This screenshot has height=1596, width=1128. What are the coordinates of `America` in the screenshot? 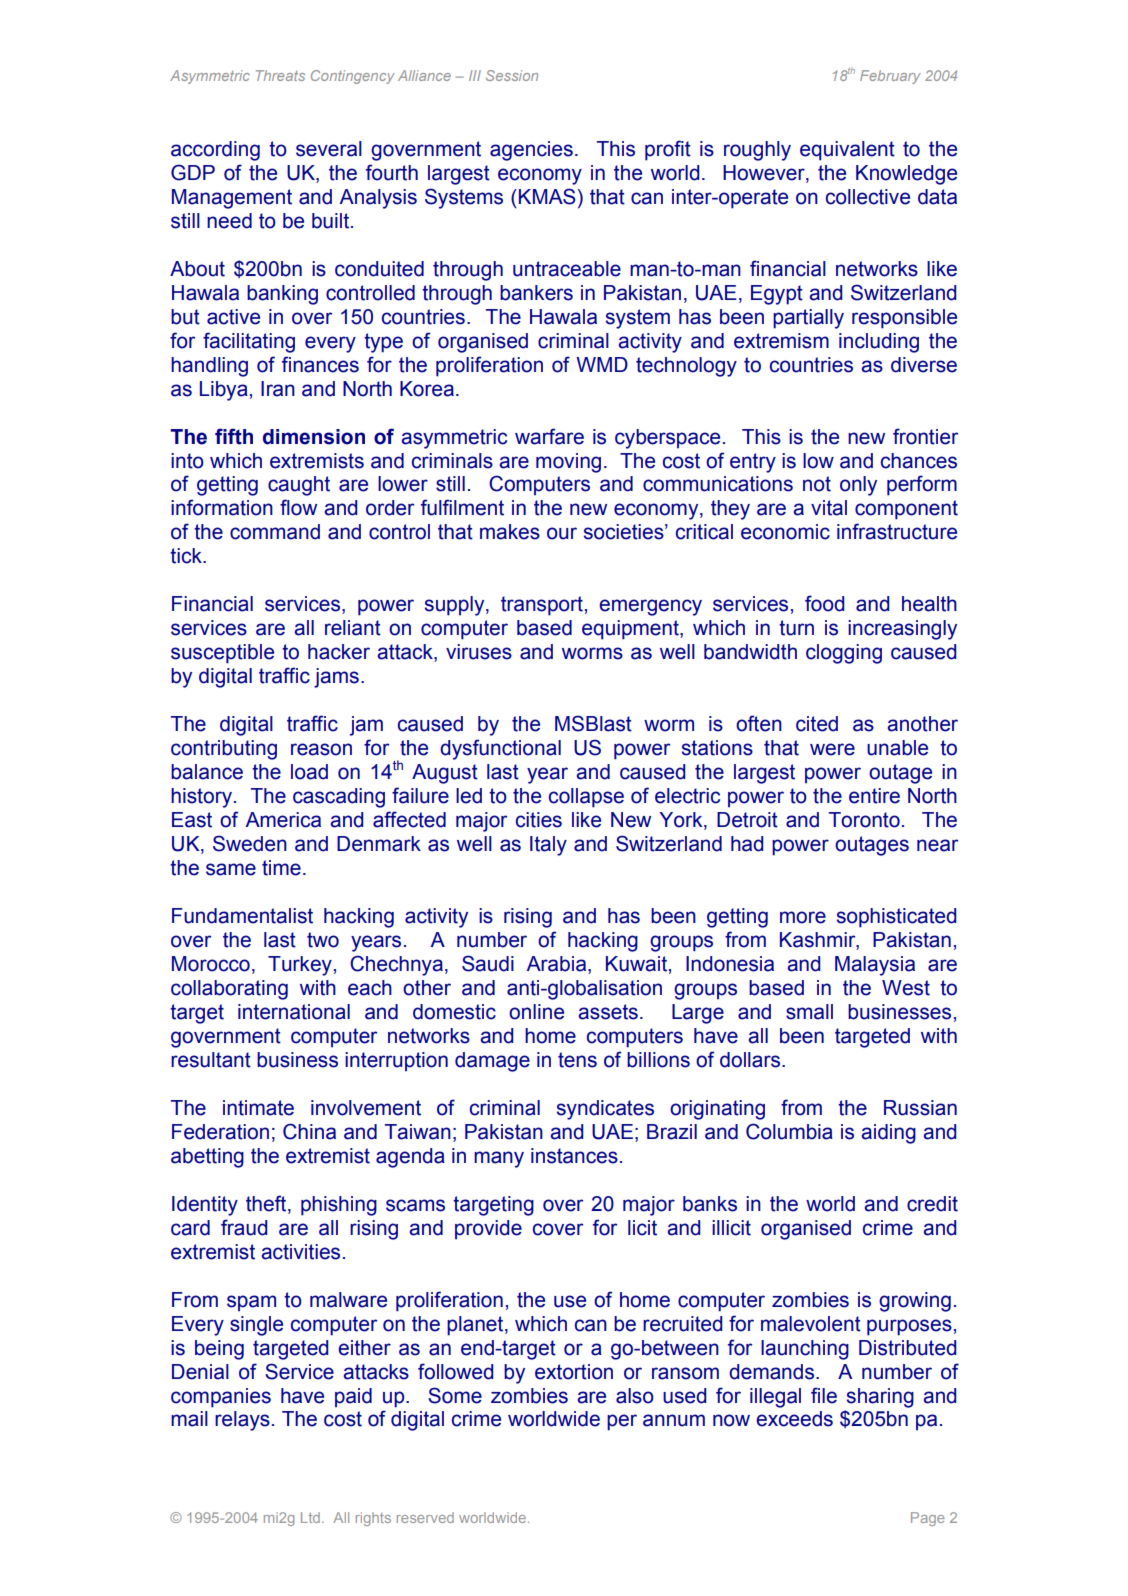 It's located at (283, 820).
